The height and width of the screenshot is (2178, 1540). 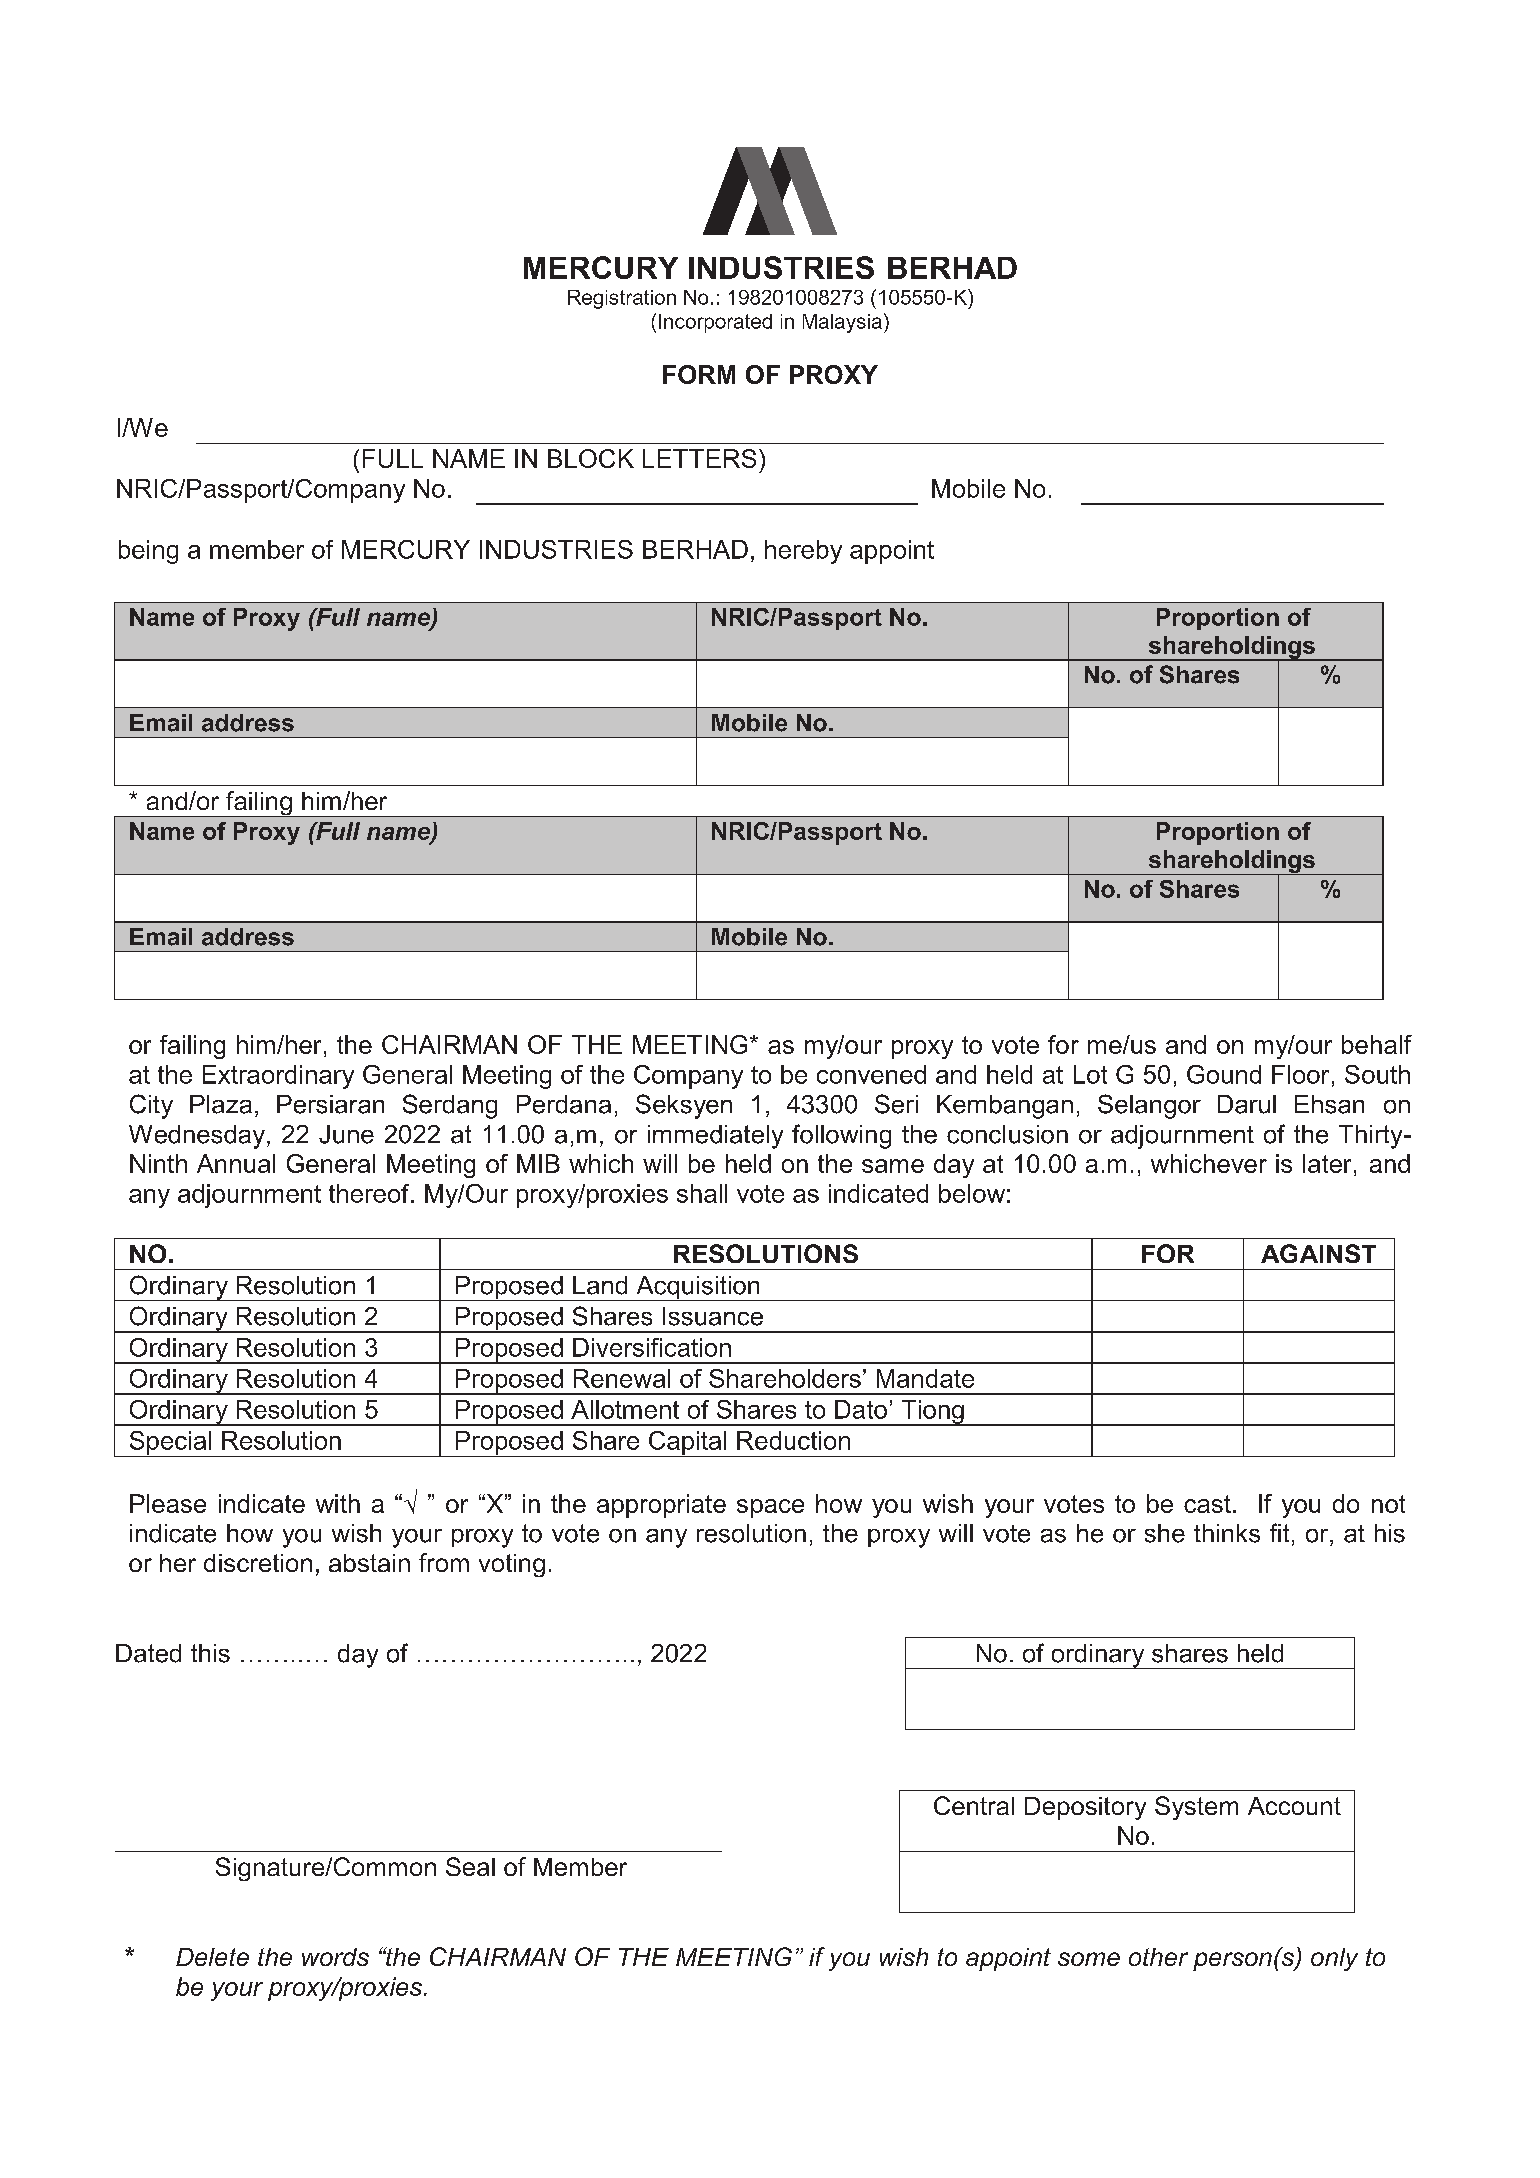 I want to click on Central, so click(x=974, y=1805).
